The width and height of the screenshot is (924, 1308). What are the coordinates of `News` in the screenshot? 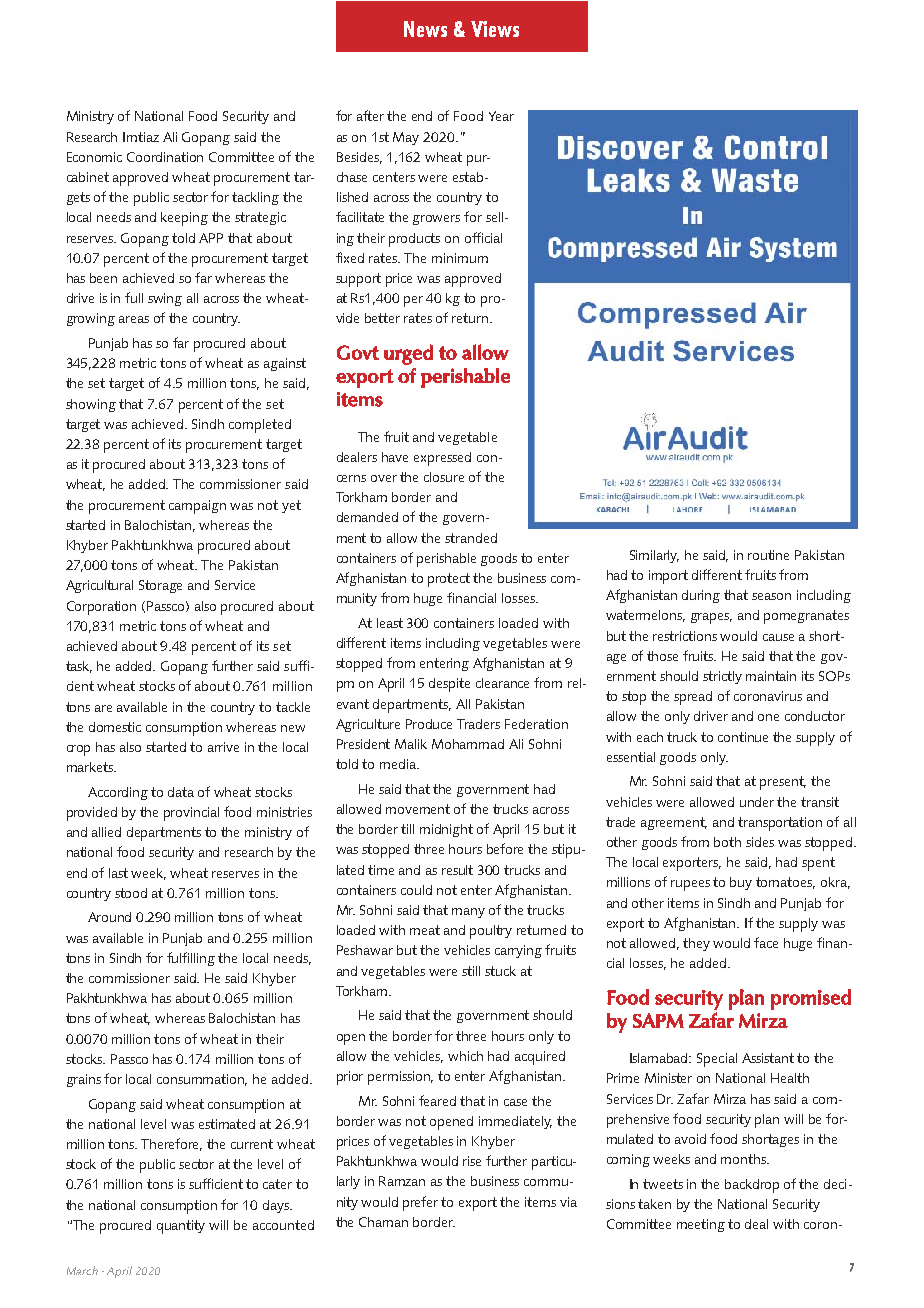 It's located at (425, 29).
